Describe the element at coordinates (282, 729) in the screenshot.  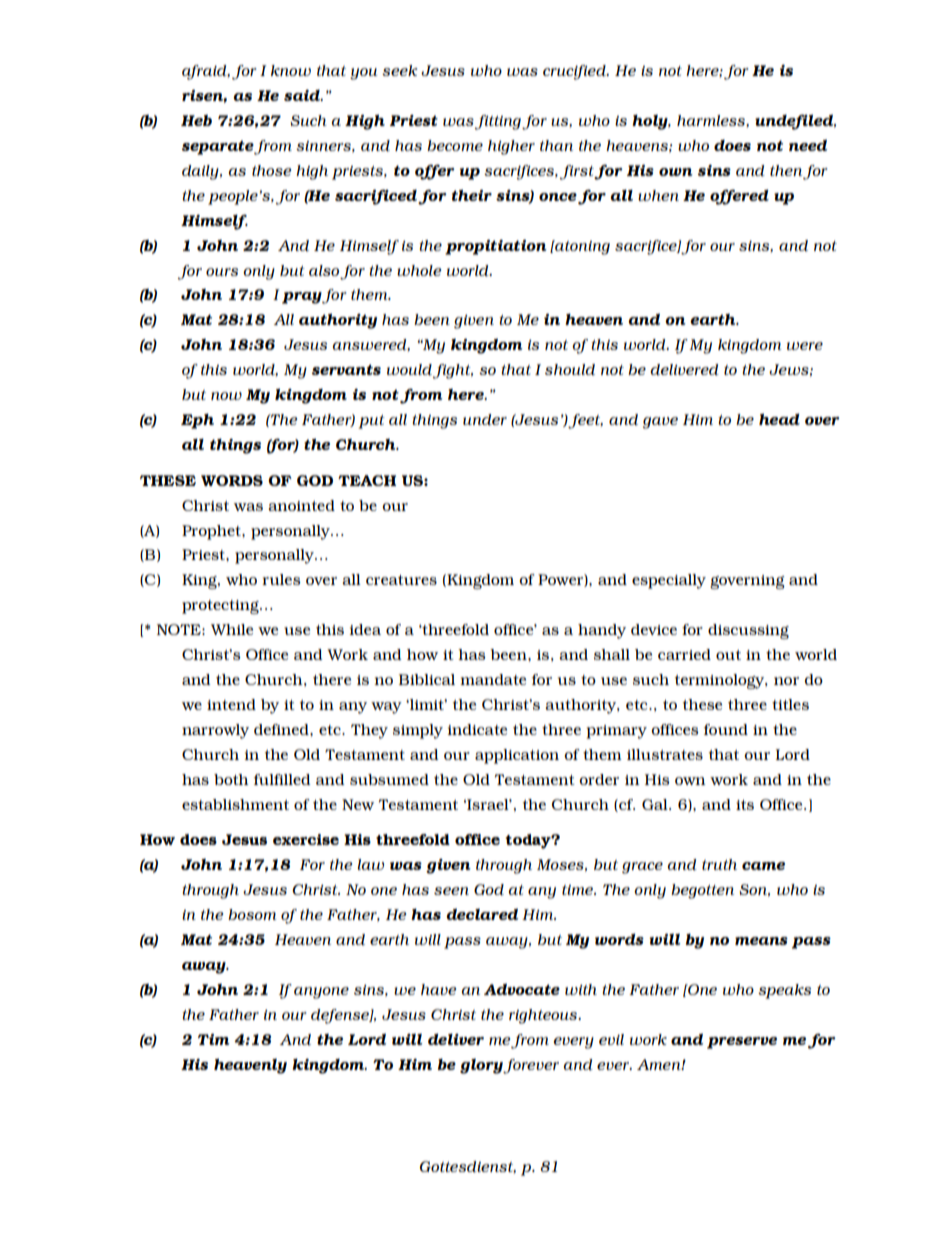
I see `defined` at that location.
